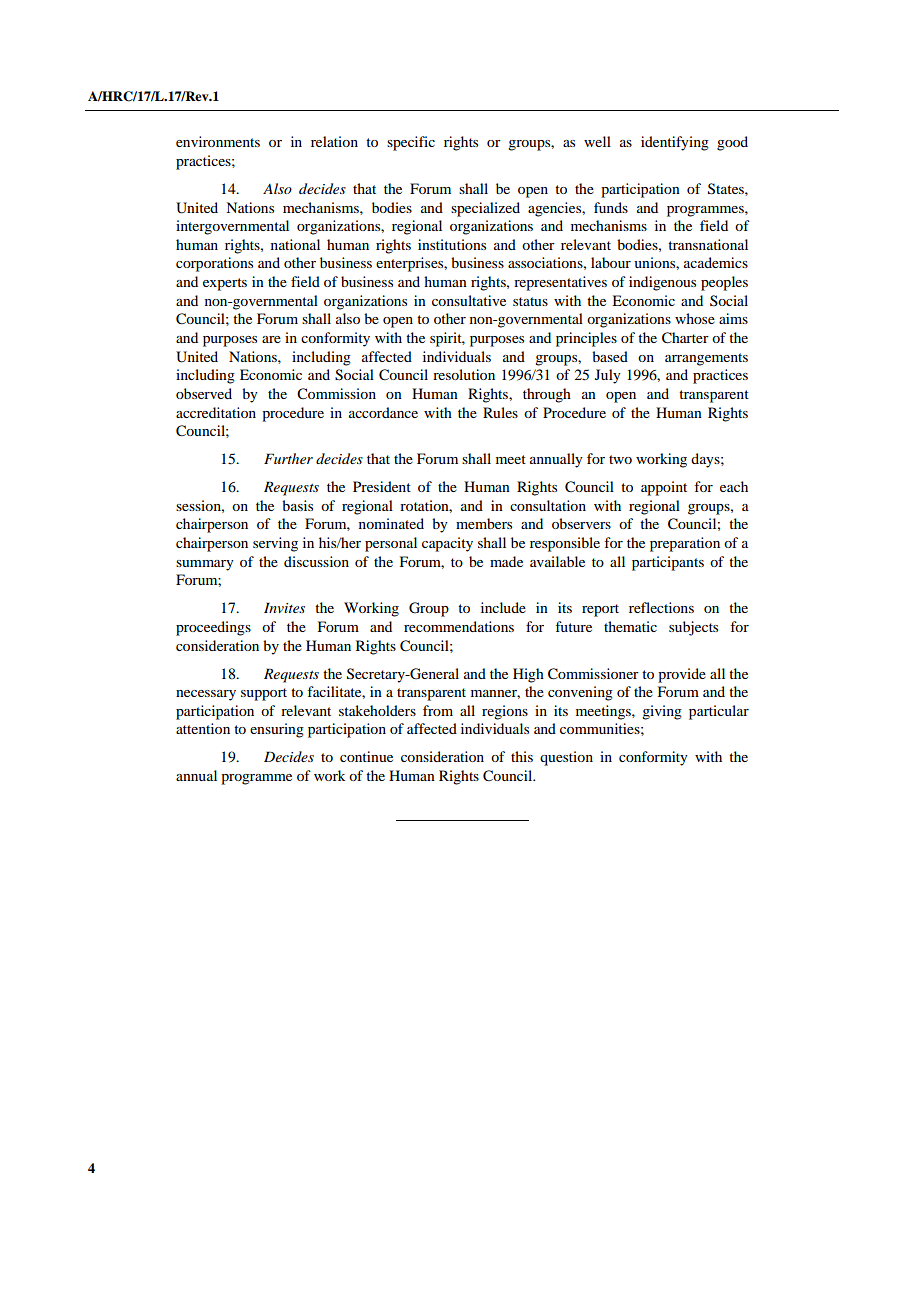 This screenshot has height=1308, width=924. What do you see at coordinates (225, 284) in the screenshot?
I see `experts` at bounding box center [225, 284].
